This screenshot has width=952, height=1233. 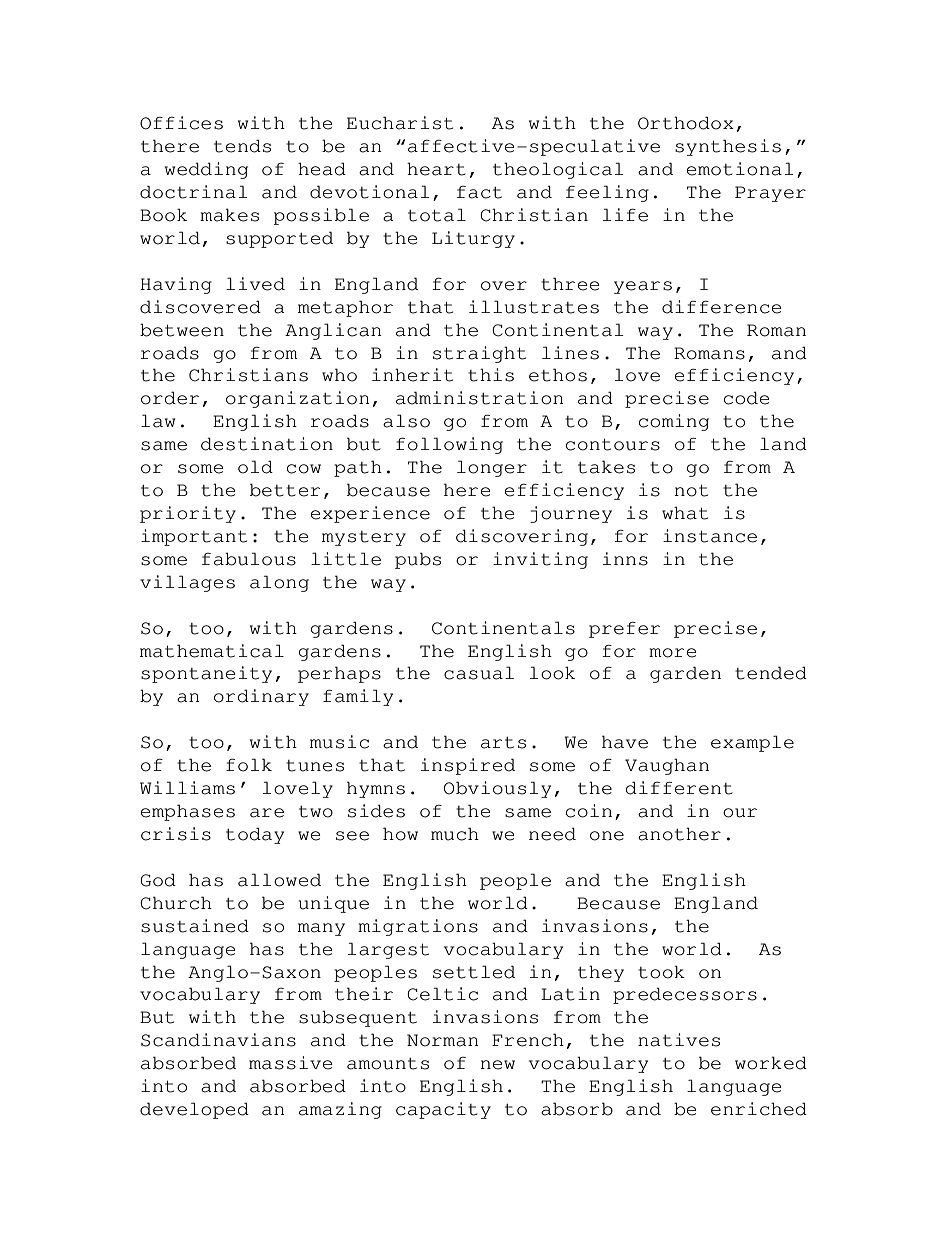 What do you see at coordinates (673, 653) in the screenshot?
I see `more` at bounding box center [673, 653].
